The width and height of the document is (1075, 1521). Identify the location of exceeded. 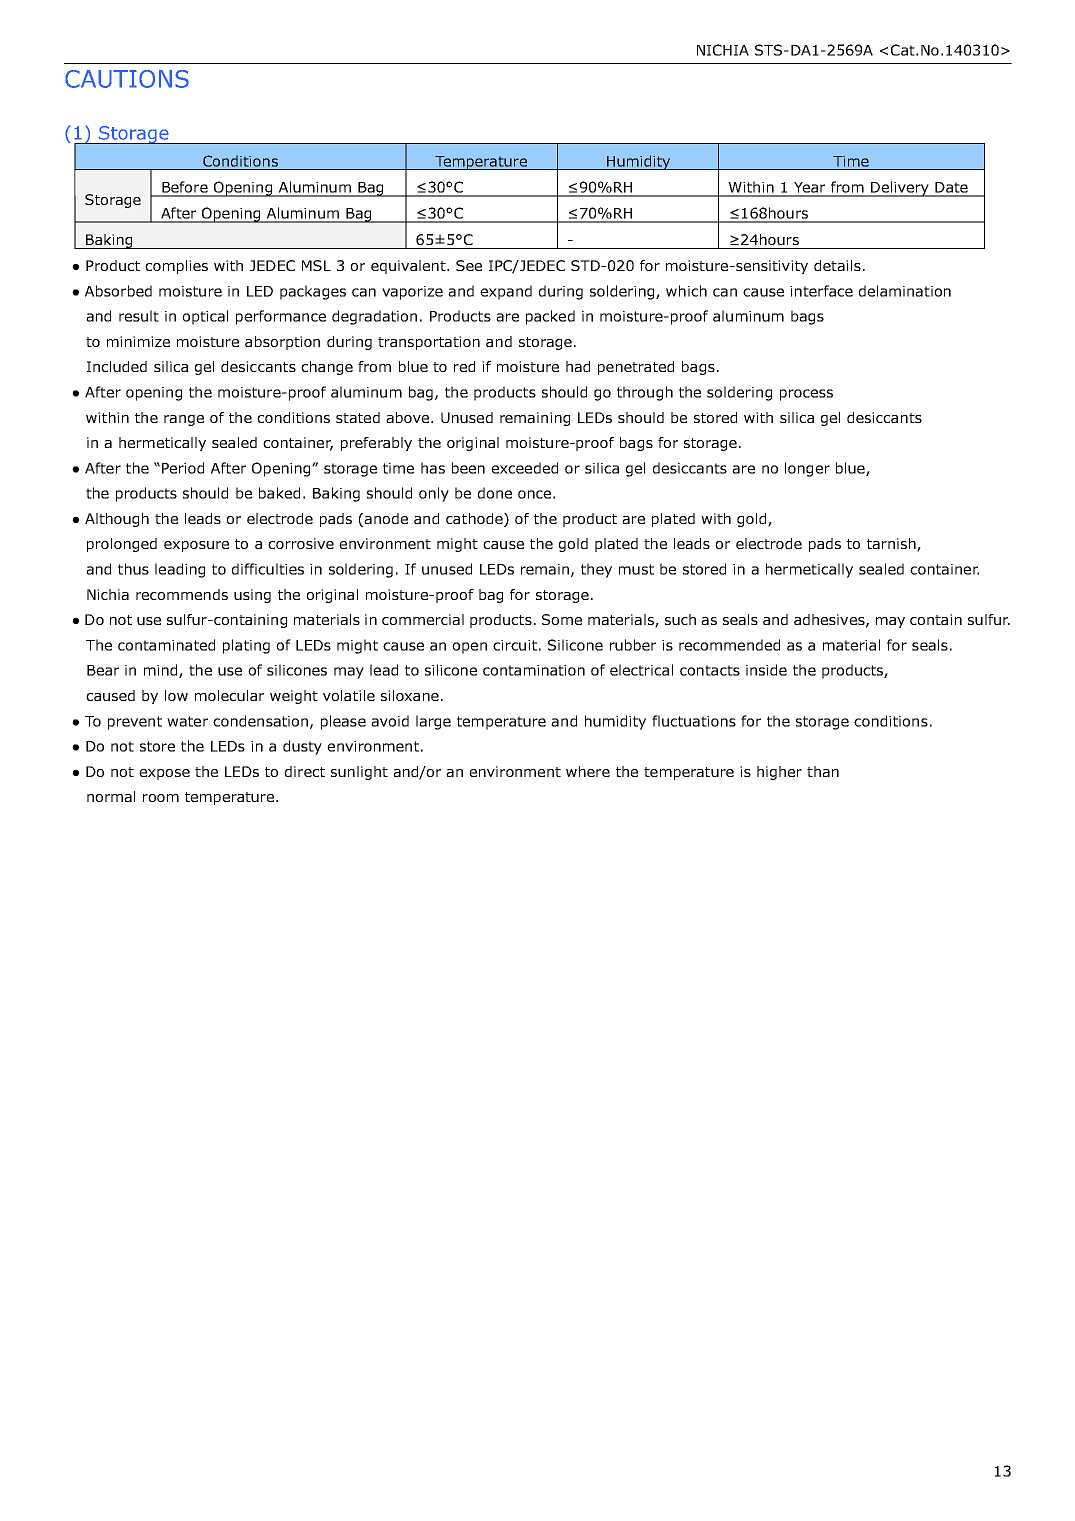
(524, 468).
